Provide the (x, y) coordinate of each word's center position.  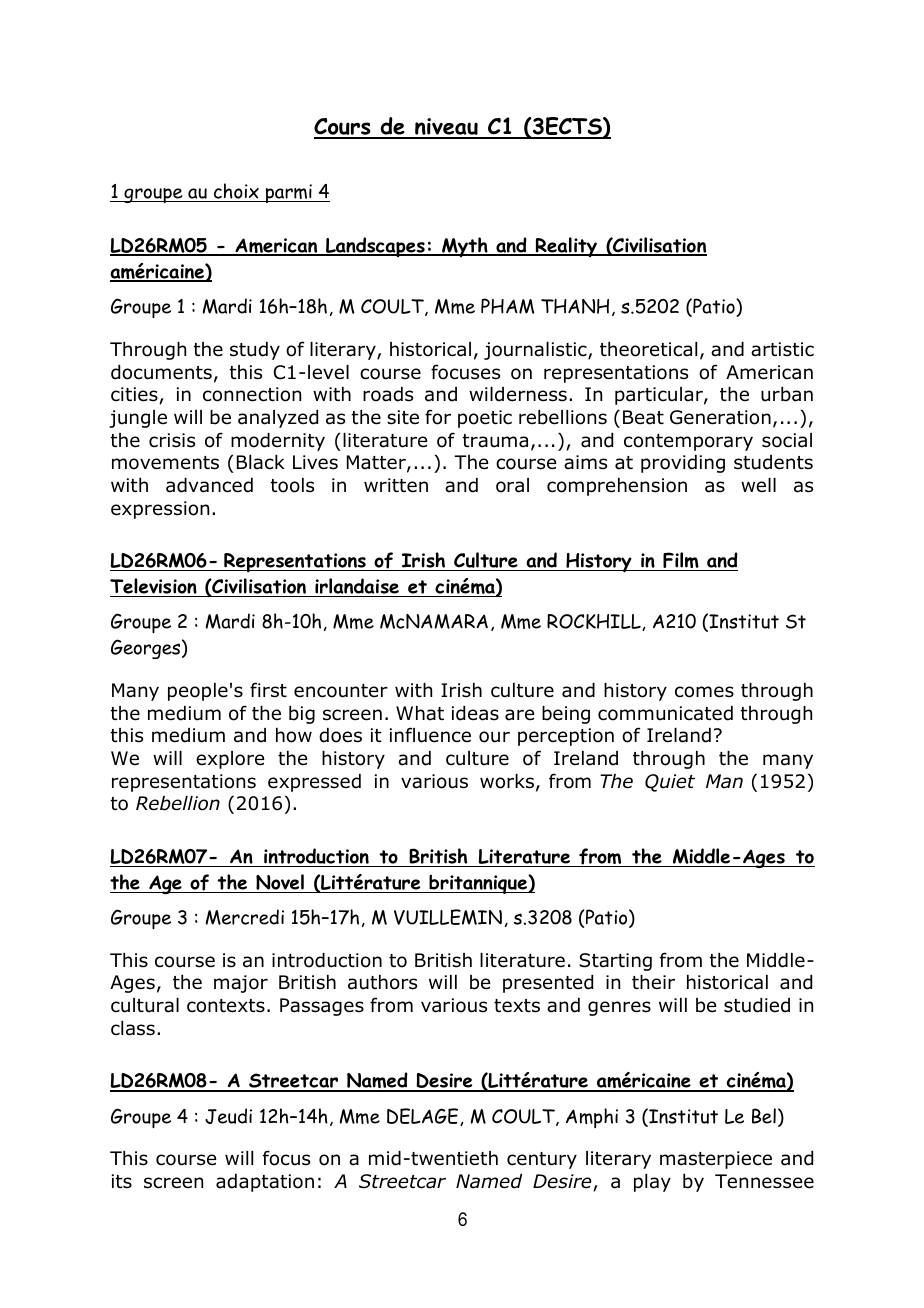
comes (704, 692)
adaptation (265, 1183)
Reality (566, 247)
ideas (475, 713)
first (268, 690)
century (542, 1160)
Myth (465, 247)
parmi (288, 193)
